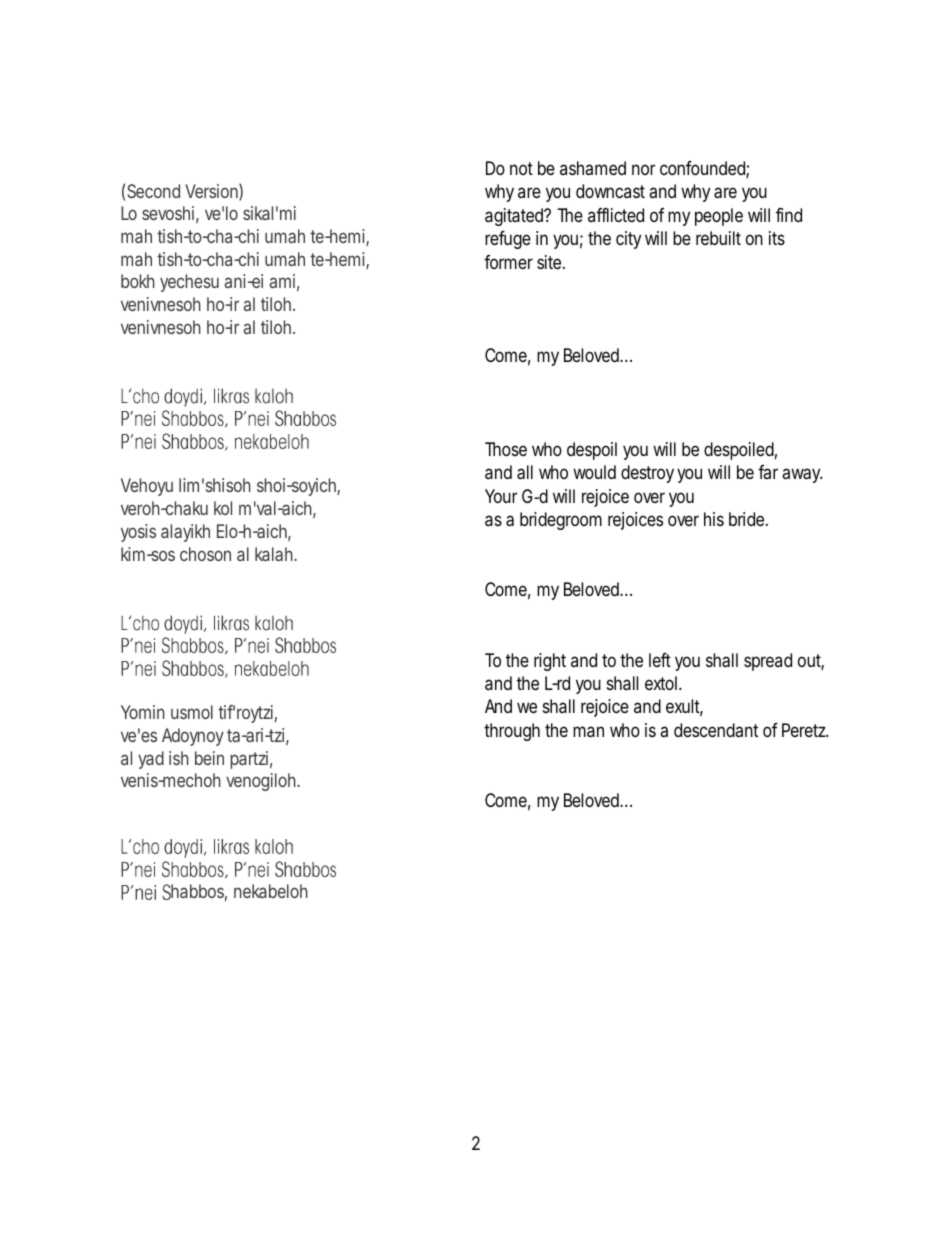 This screenshot has width=952, height=1233. Describe the element at coordinates (209, 758) in the screenshot. I see `bein` at that location.
